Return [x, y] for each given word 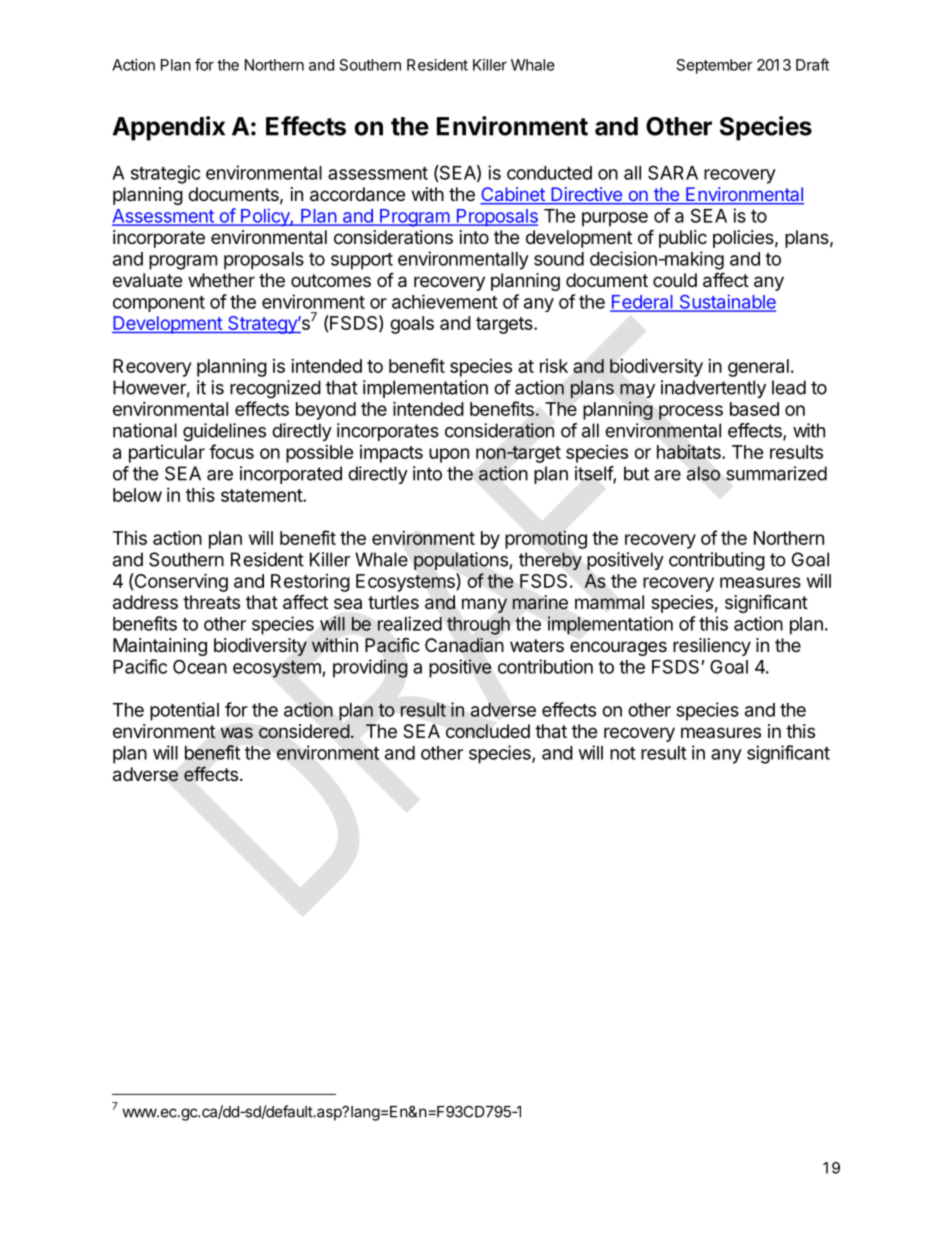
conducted [549, 173]
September [715, 66]
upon [449, 455]
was [237, 732]
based [754, 409]
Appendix [169, 128]
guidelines [224, 432]
